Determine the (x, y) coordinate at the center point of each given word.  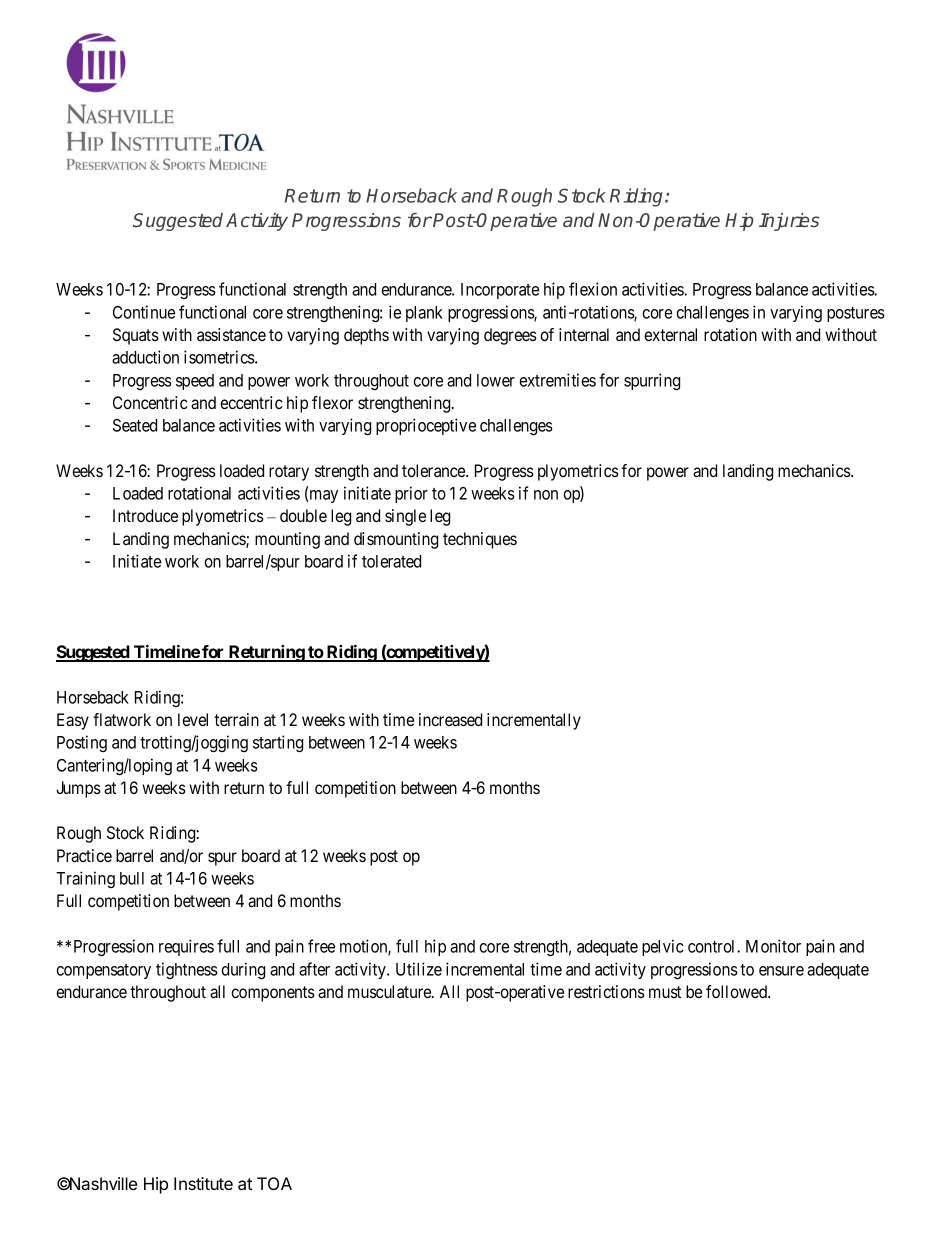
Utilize (419, 969)
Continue (144, 312)
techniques (480, 540)
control (713, 946)
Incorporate (500, 291)
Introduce (145, 515)
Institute (203, 1183)
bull (132, 878)
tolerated (391, 561)
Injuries (789, 222)
